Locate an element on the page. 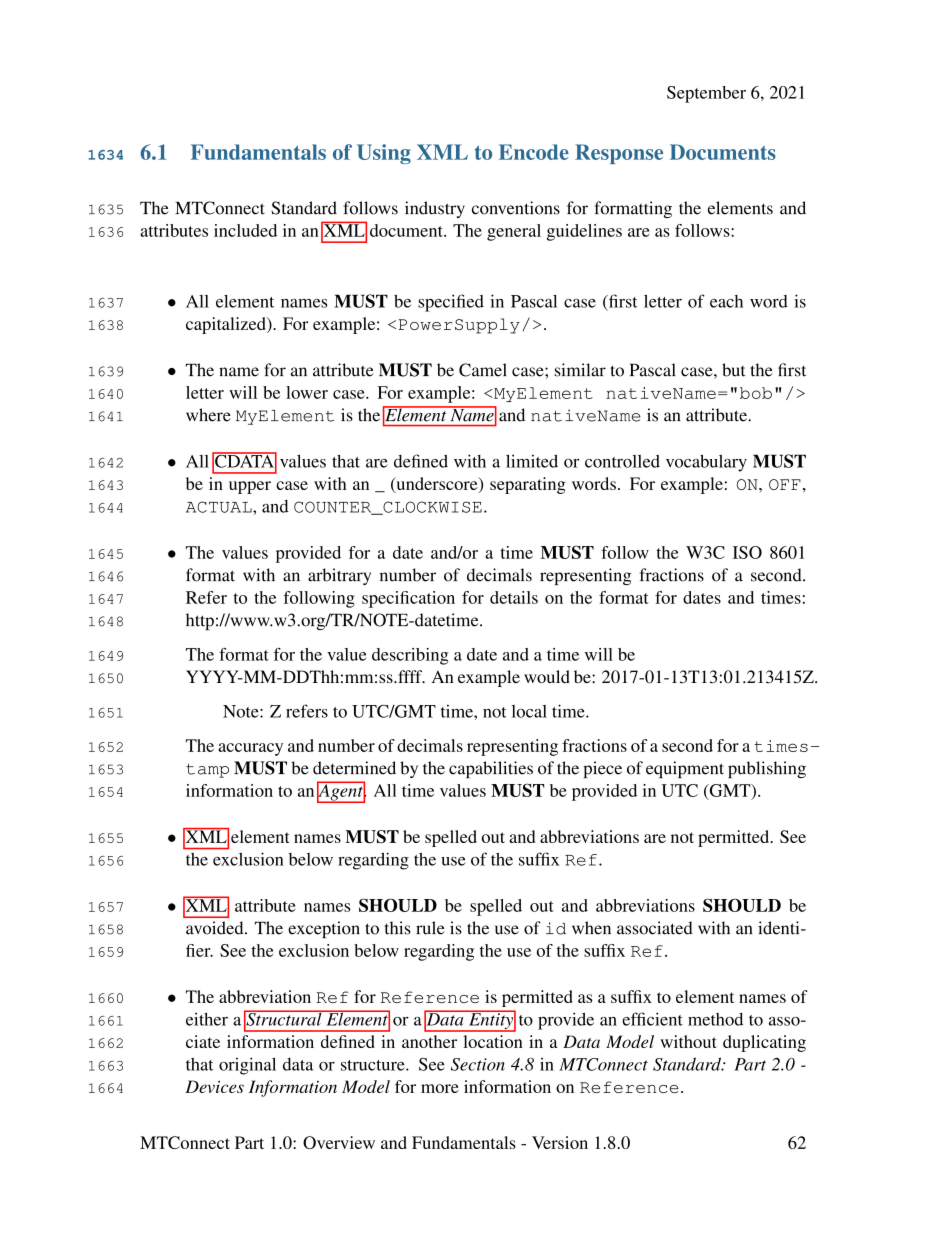 Image resolution: width=952 pixels, height=1233 pixels. equipment is located at coordinates (685, 769).
